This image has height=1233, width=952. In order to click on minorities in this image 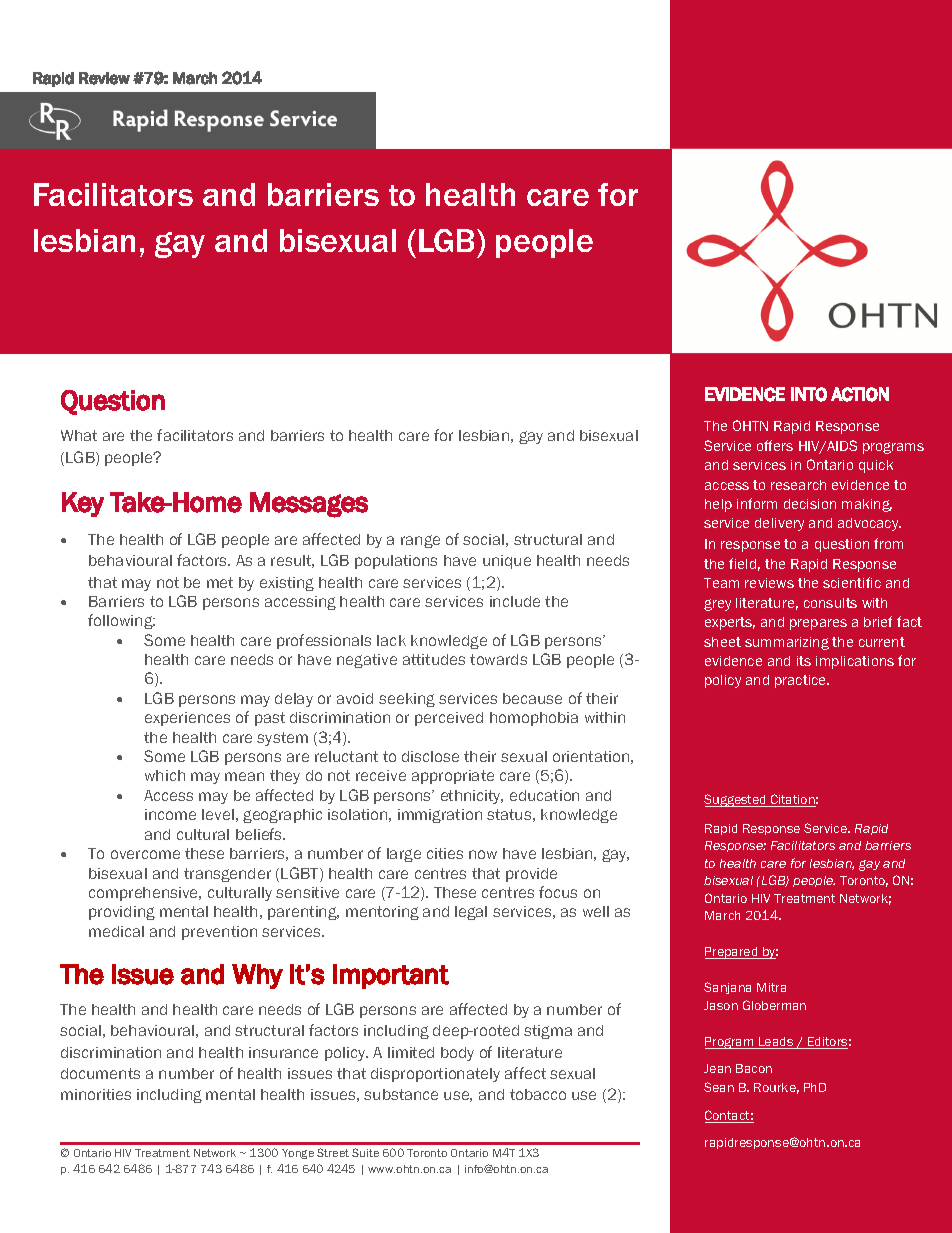, I will do `click(96, 1094)`.
